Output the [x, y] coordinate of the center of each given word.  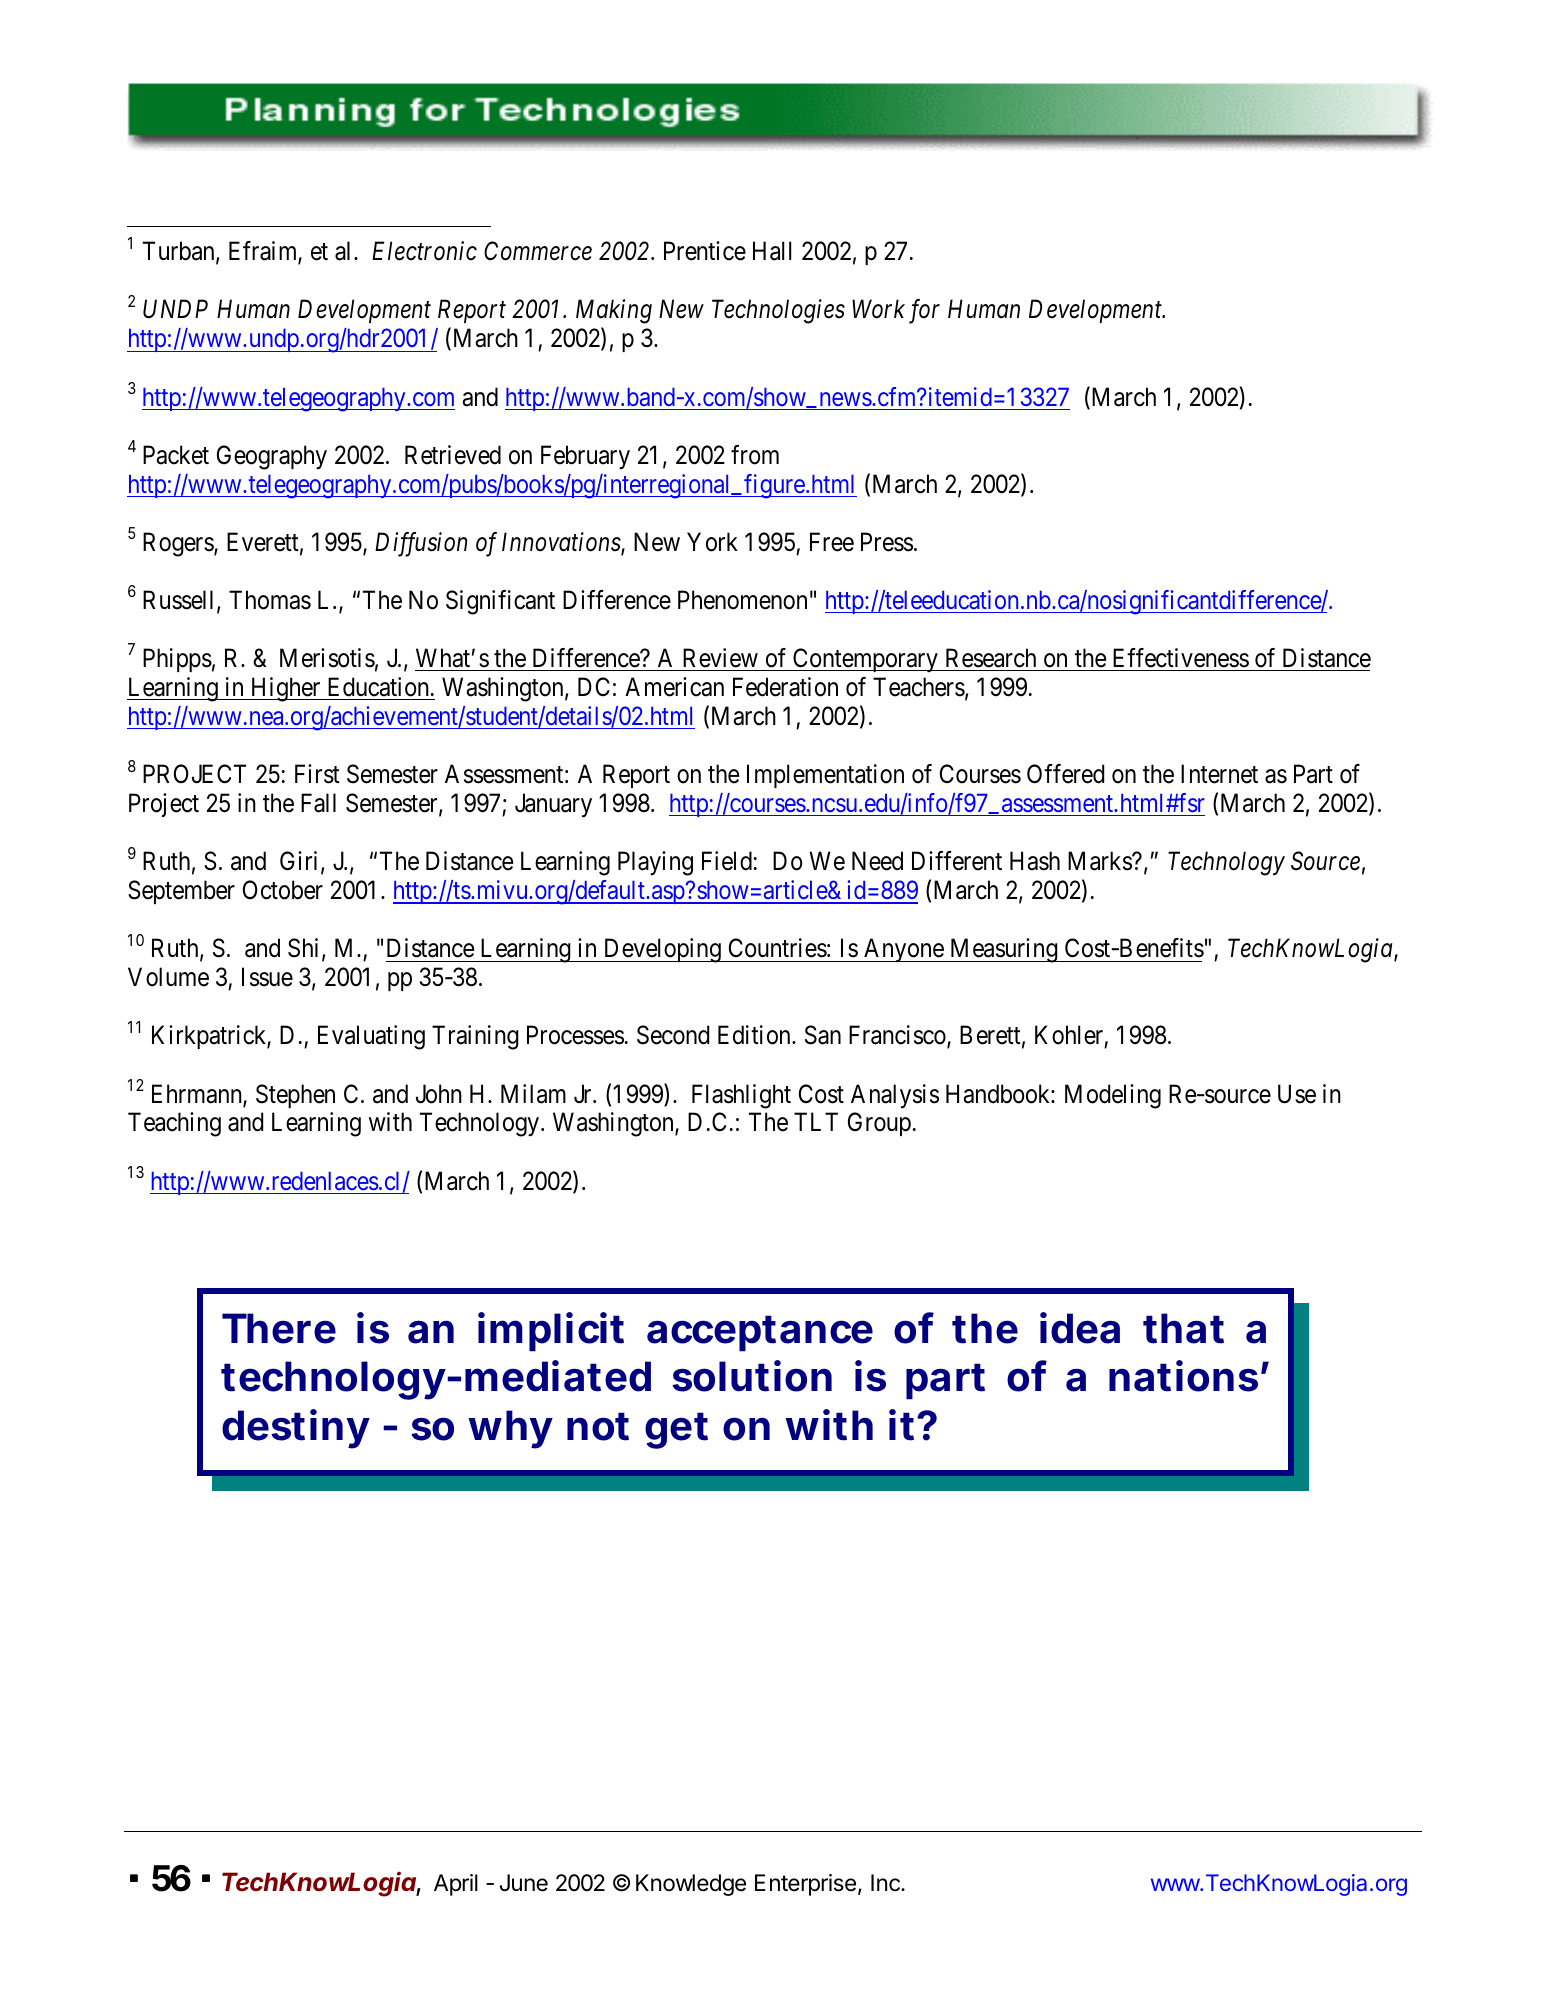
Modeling [1113, 1096]
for [924, 311]
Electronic [424, 251]
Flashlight [741, 1096]
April [456, 1885]
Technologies [778, 311]
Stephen [295, 1096]
